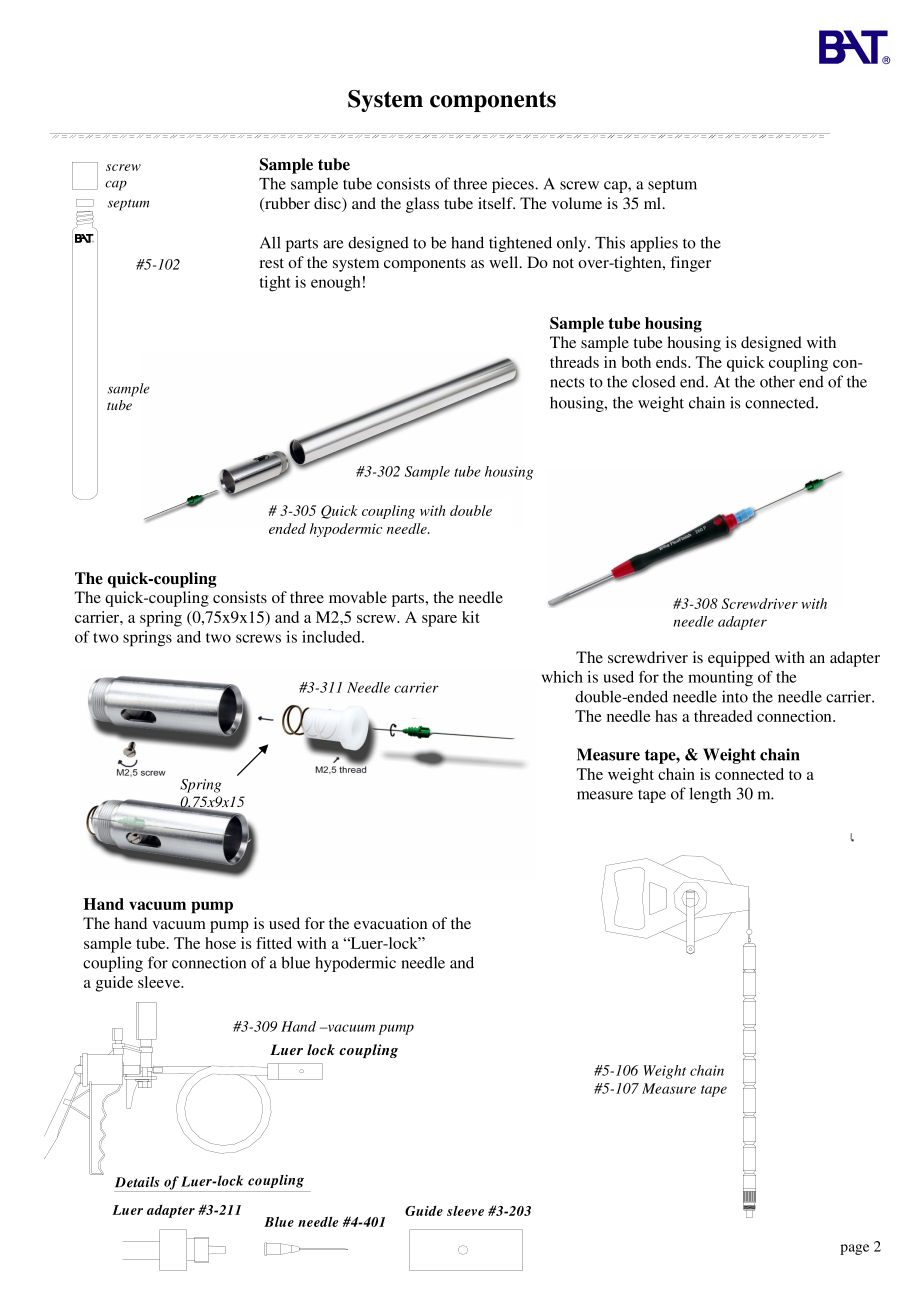  What do you see at coordinates (854, 1249) in the document?
I see `page` at bounding box center [854, 1249].
